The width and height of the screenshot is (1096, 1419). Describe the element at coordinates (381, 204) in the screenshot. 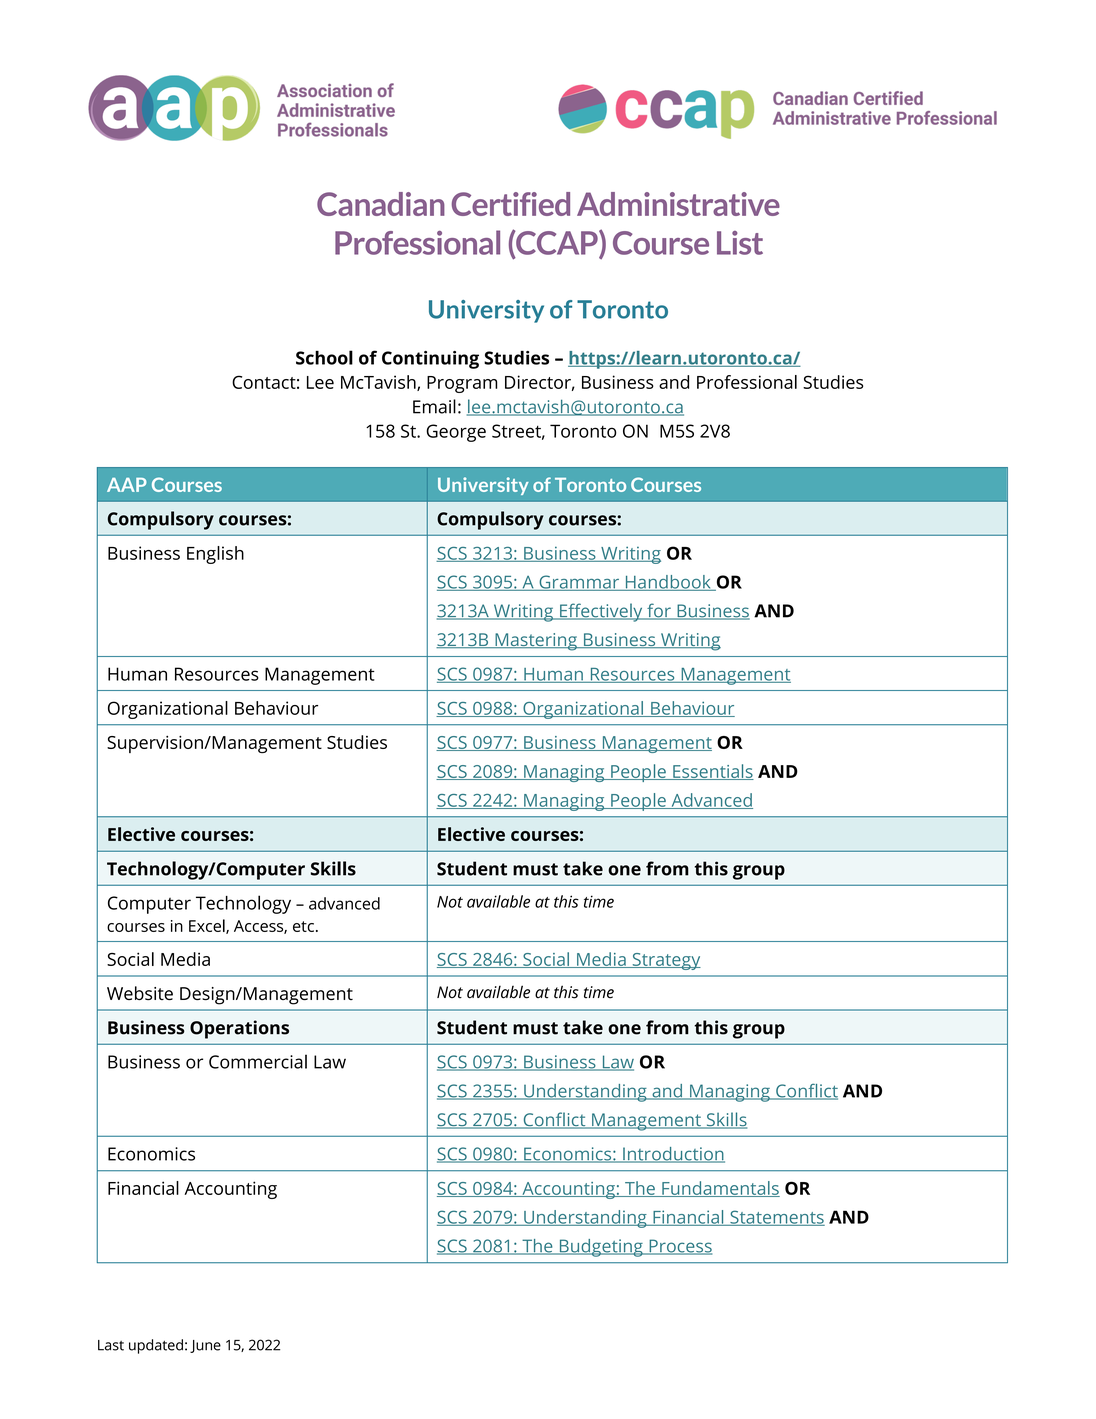

I see `Canadian` at that location.
